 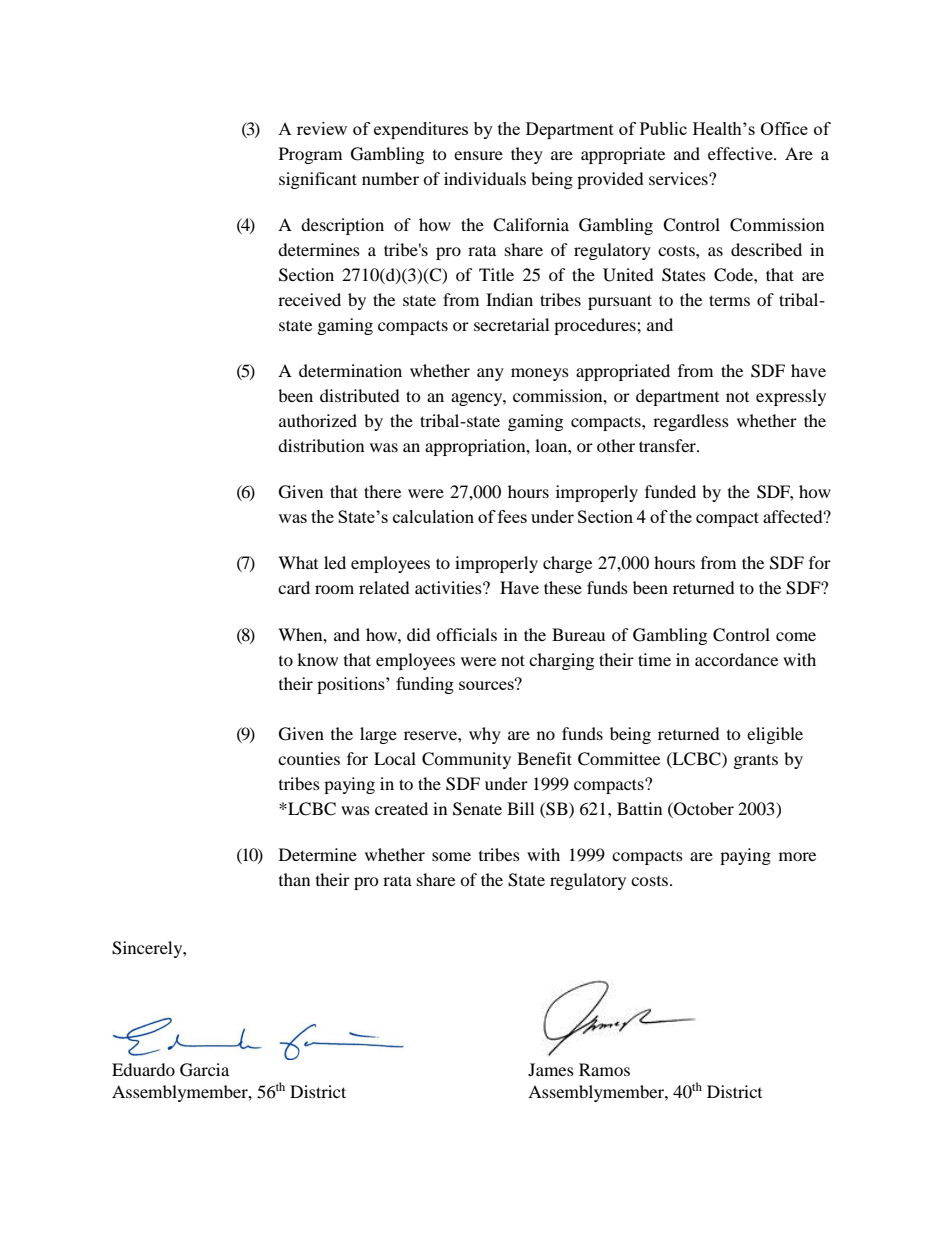 I want to click on James, so click(x=551, y=1069).
